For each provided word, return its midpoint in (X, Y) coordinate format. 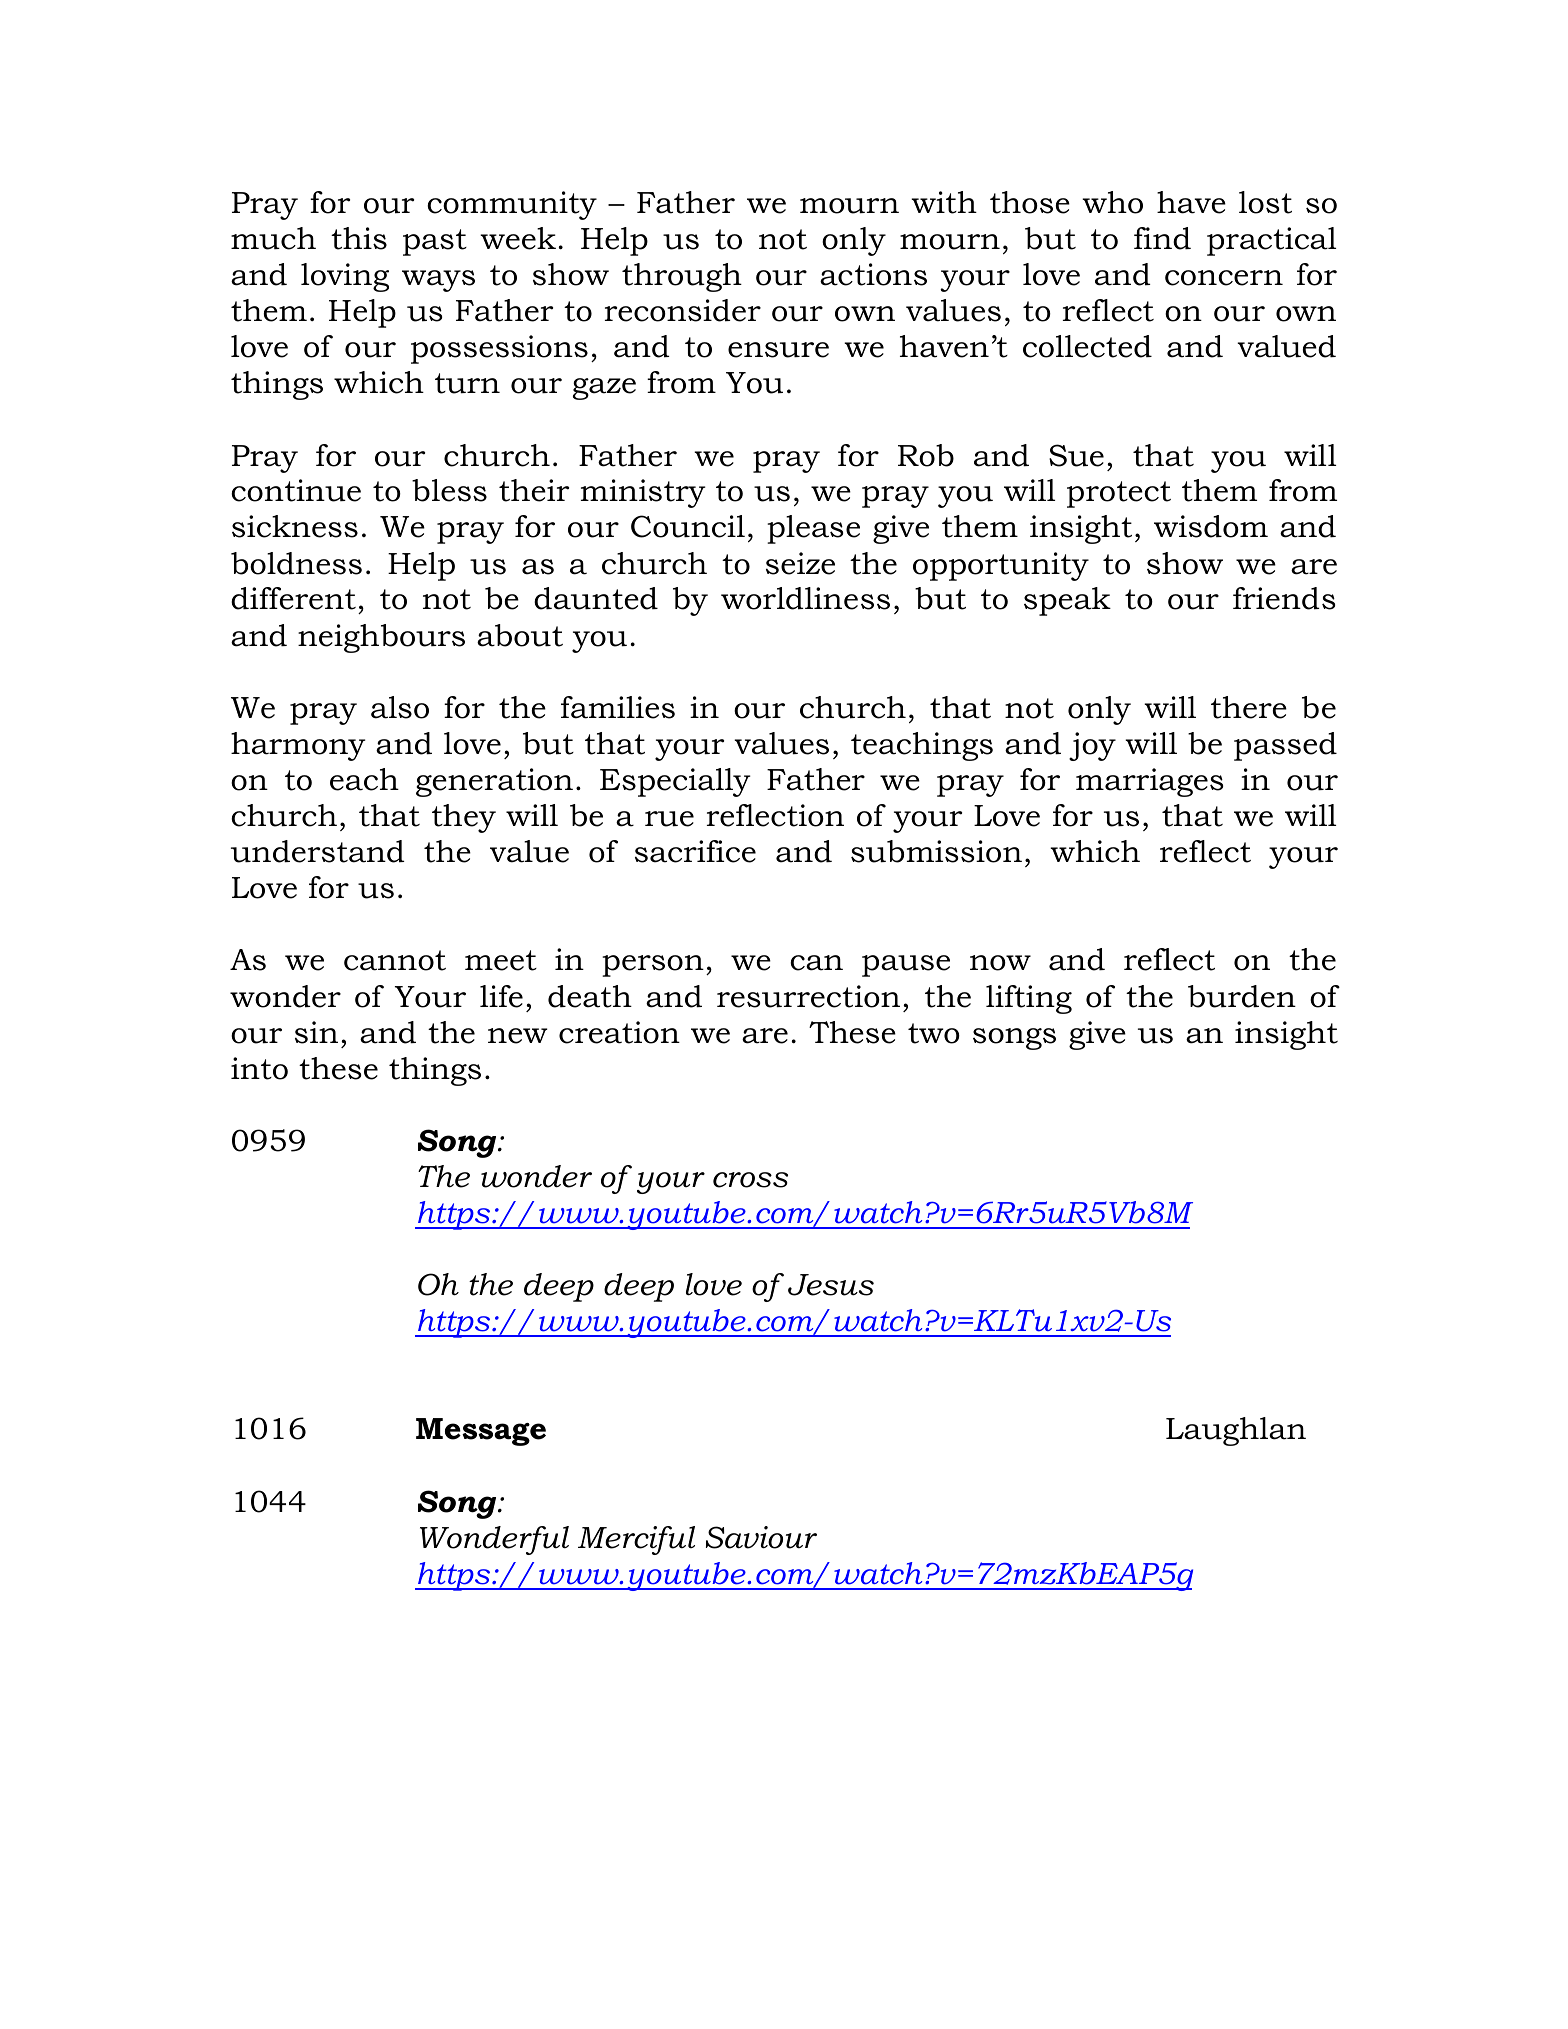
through (682, 277)
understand (317, 851)
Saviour (761, 1537)
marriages (1149, 782)
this (359, 238)
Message (481, 1432)
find (1162, 238)
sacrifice (695, 851)
